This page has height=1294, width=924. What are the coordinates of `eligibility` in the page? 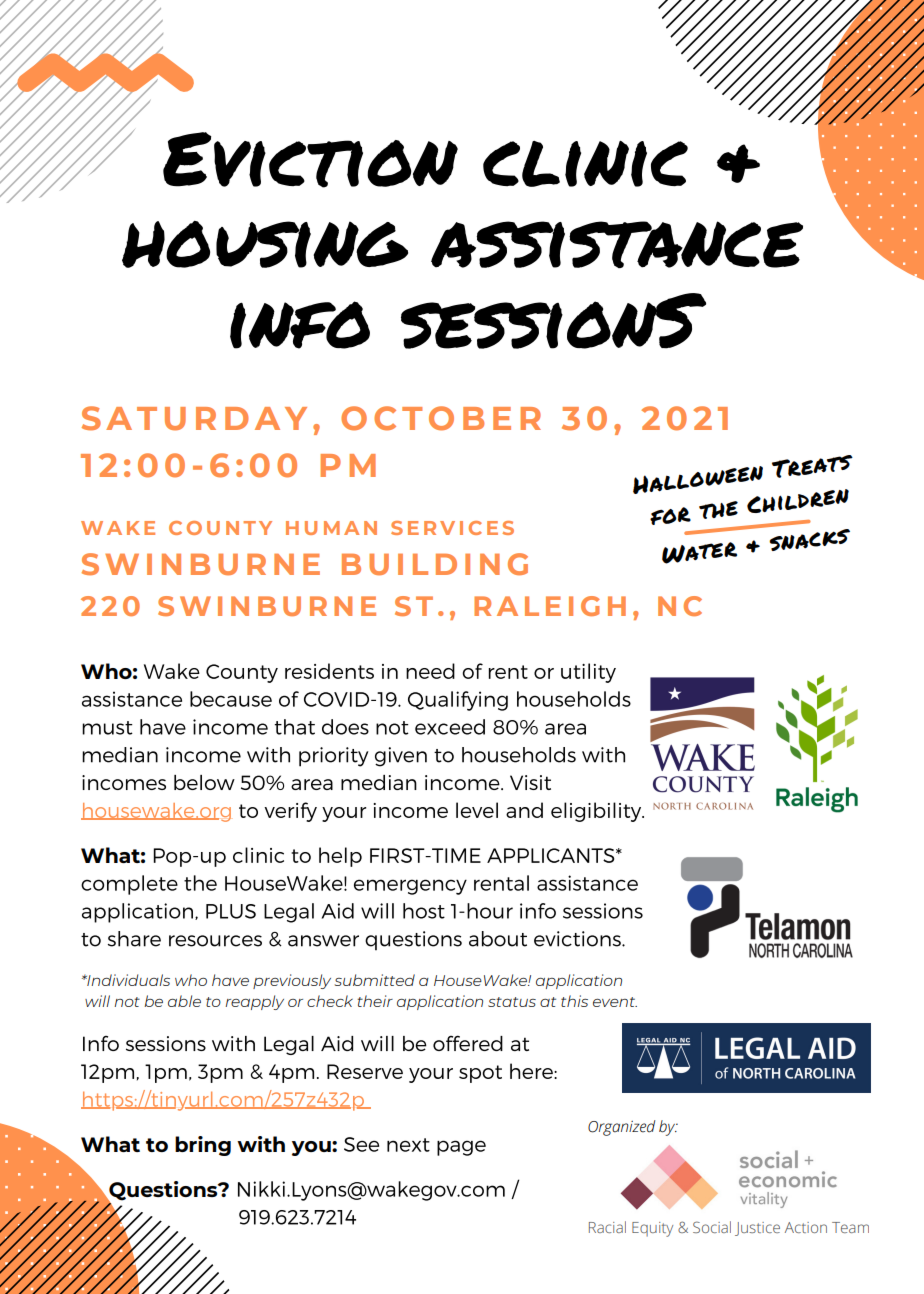 It's located at (597, 812).
